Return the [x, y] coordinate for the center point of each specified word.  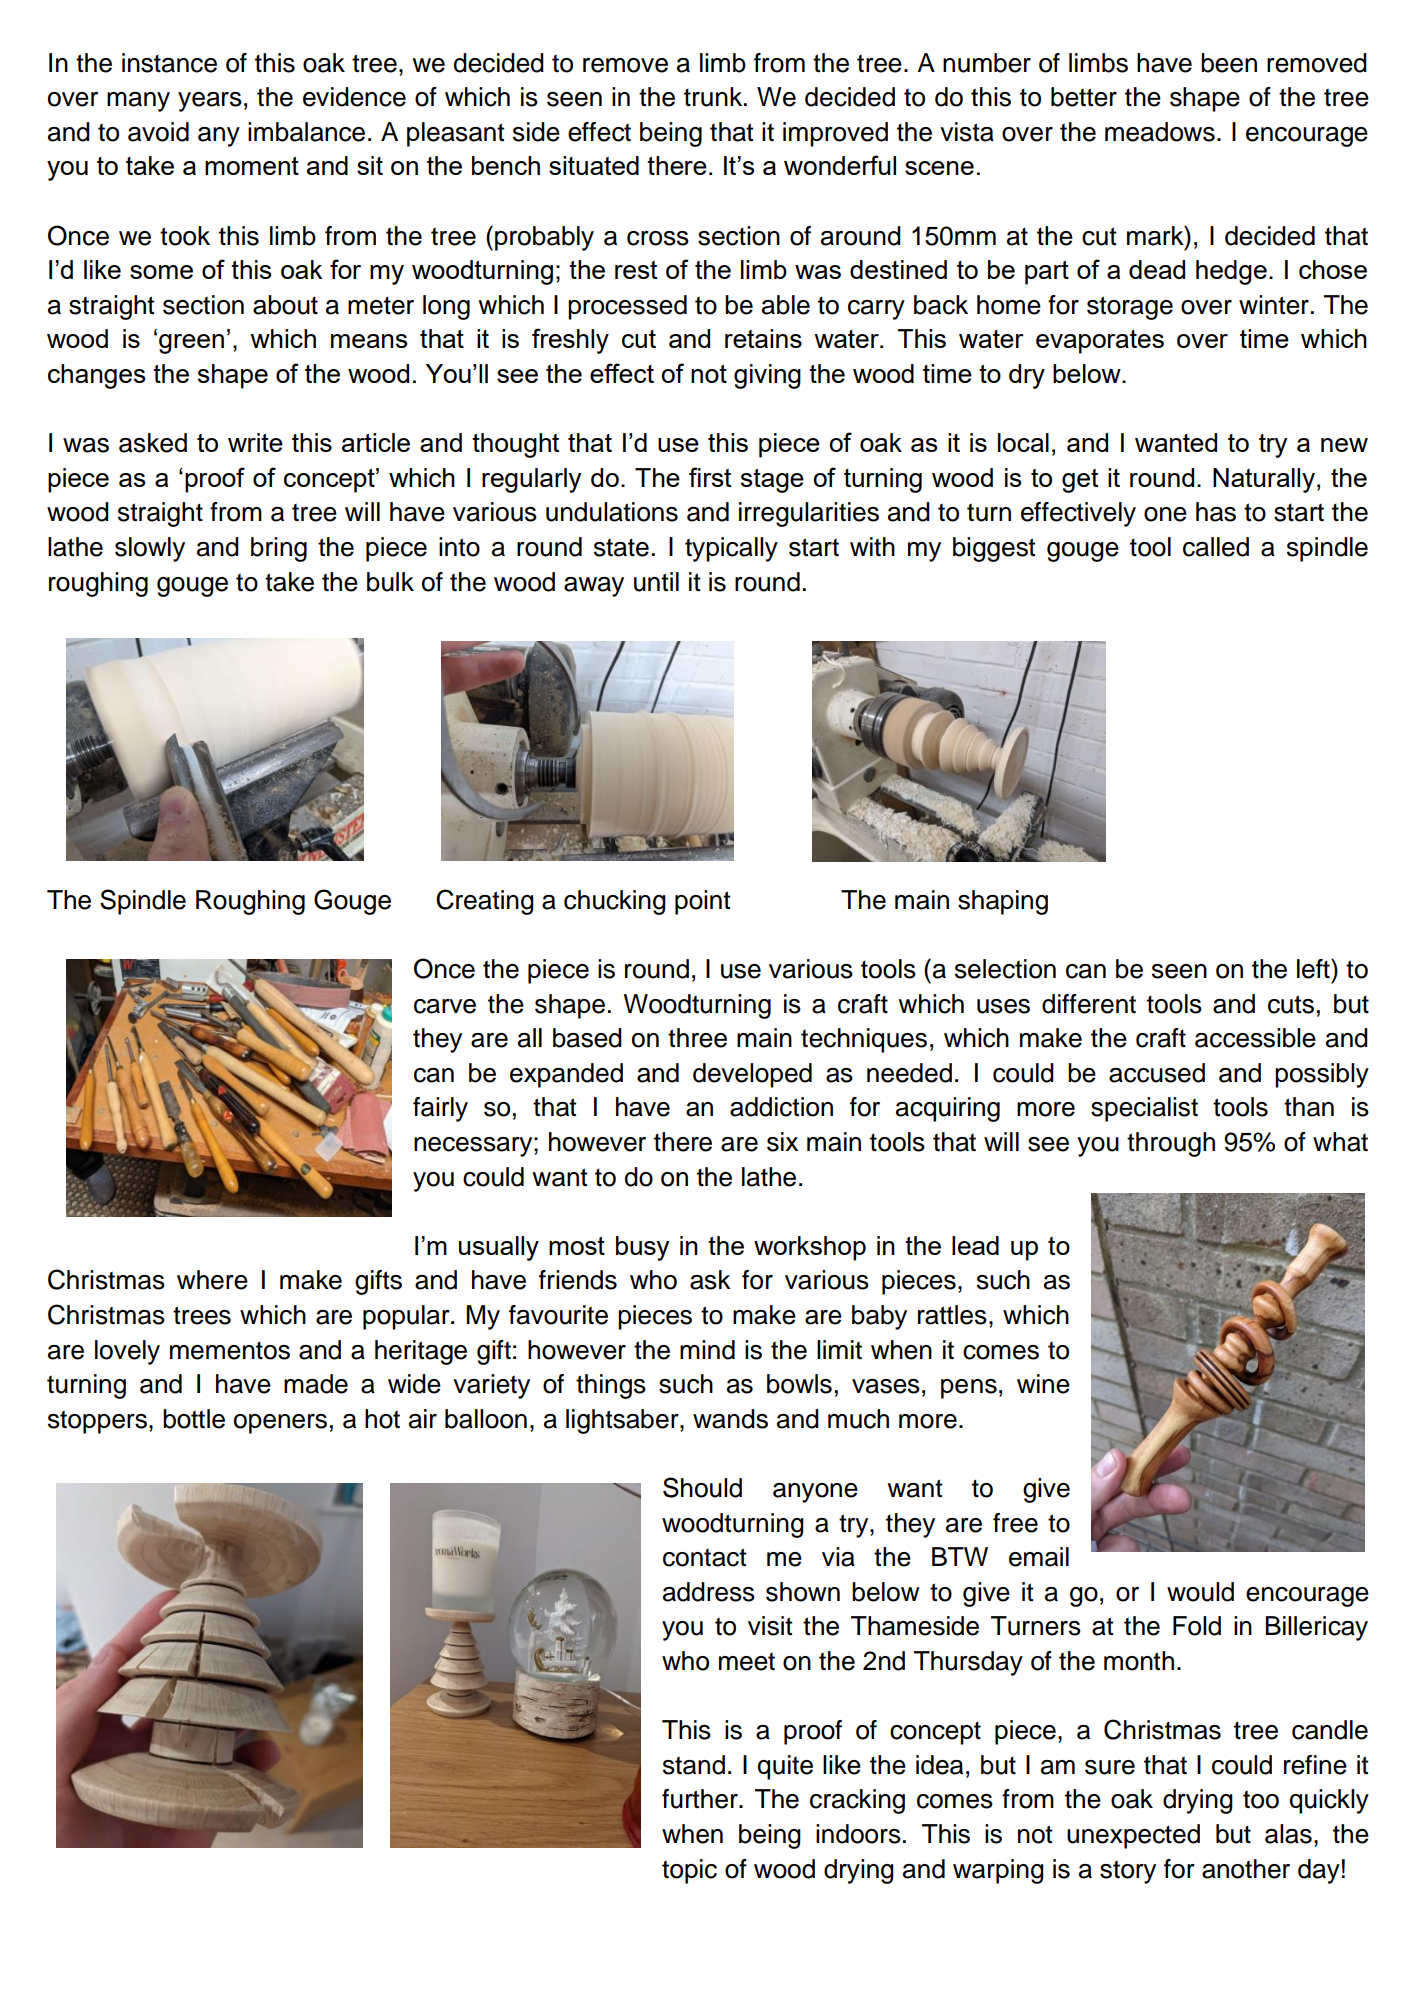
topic [689, 1871]
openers [280, 1424]
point [703, 902]
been [1229, 63]
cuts [1291, 1004]
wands [730, 1419]
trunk [714, 97]
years [210, 102]
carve [445, 1006]
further [701, 1799]
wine [1043, 1384]
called [1216, 547]
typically [731, 549]
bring [279, 549]
